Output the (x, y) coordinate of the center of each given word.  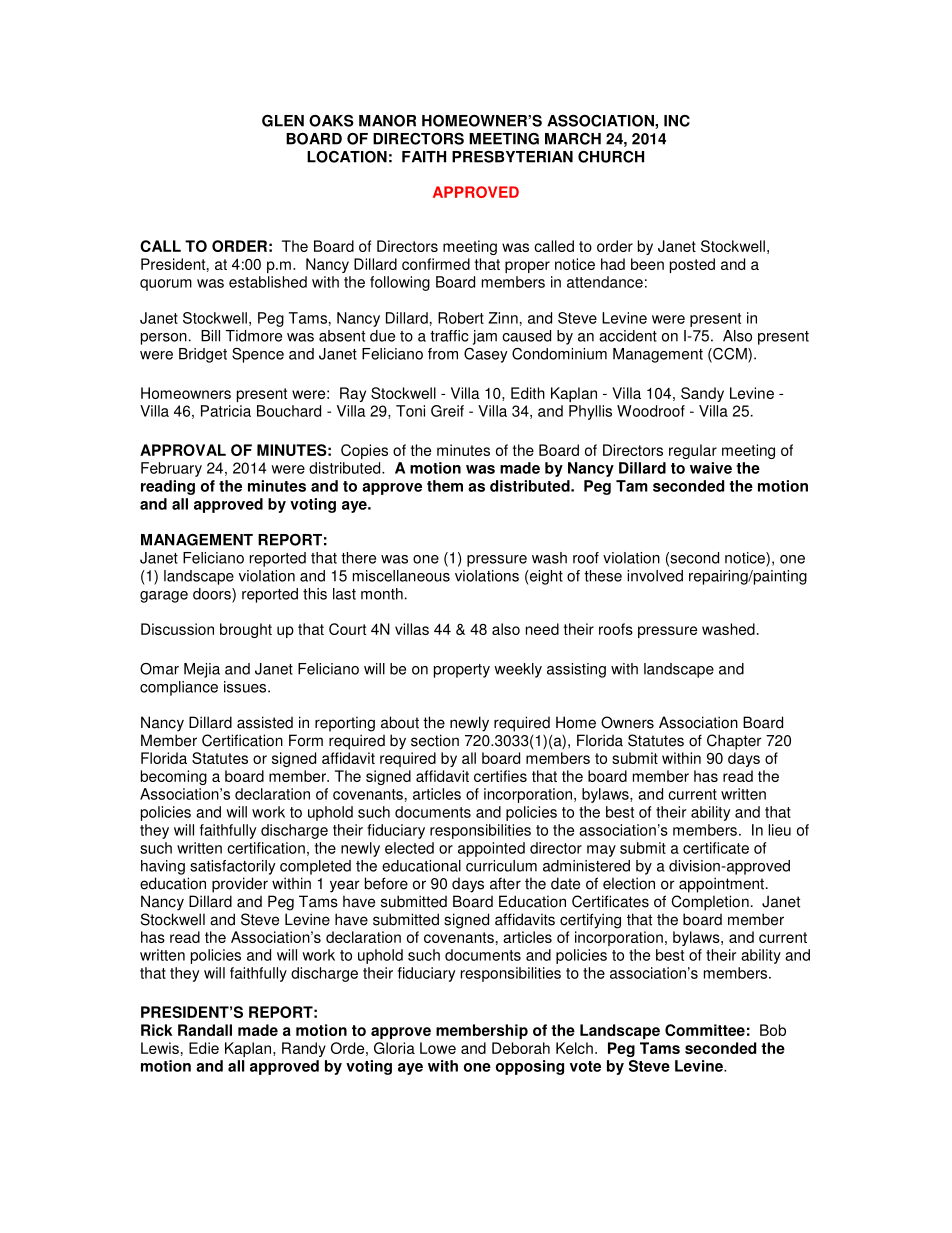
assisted (265, 722)
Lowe (438, 1048)
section (435, 740)
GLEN (283, 121)
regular (693, 451)
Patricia (226, 411)
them (445, 486)
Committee (705, 1030)
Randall (205, 1030)
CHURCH (611, 157)
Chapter (734, 742)
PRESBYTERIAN (512, 156)
